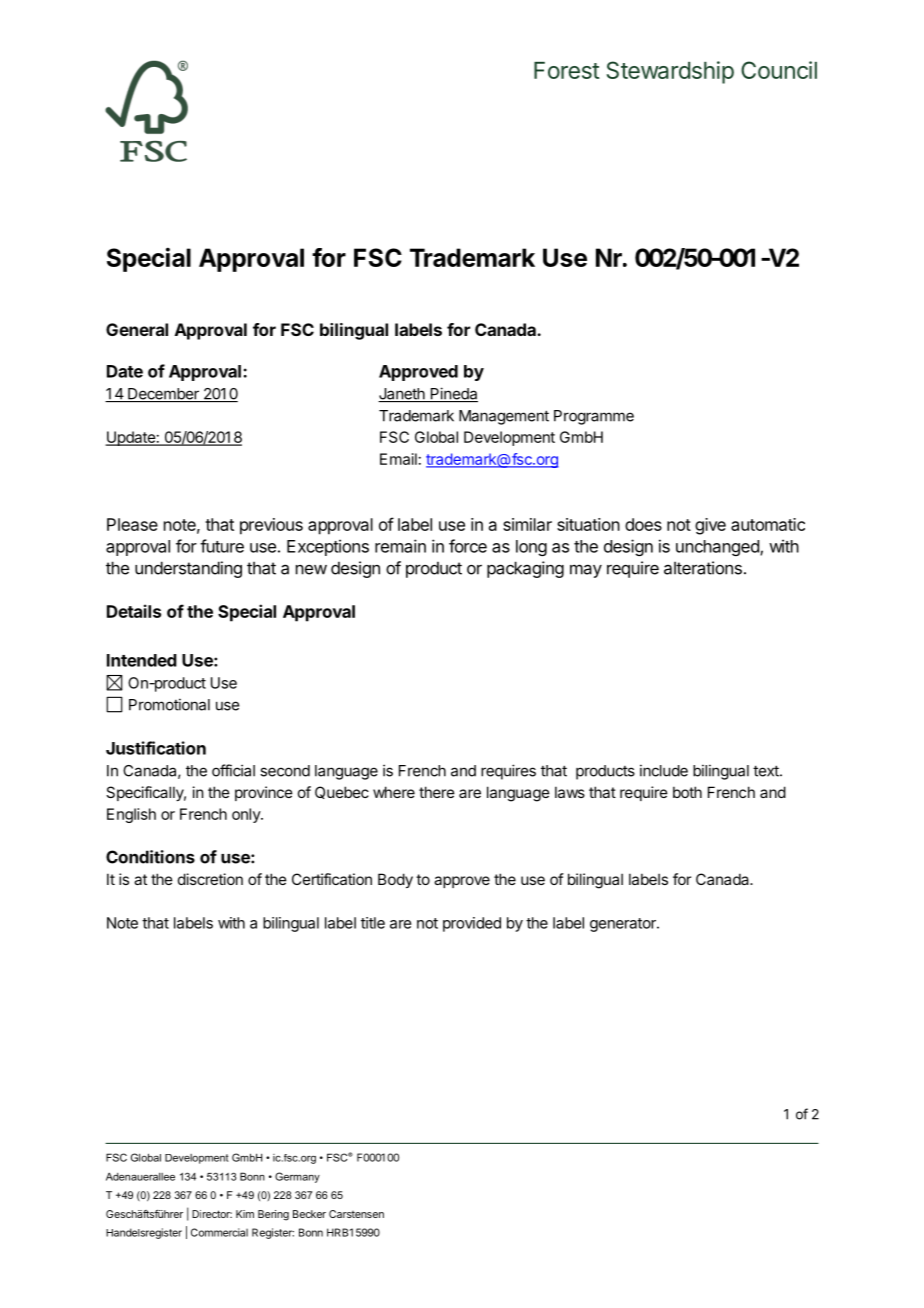  Describe the element at coordinates (210, 879) in the screenshot. I see `discretion` at that location.
